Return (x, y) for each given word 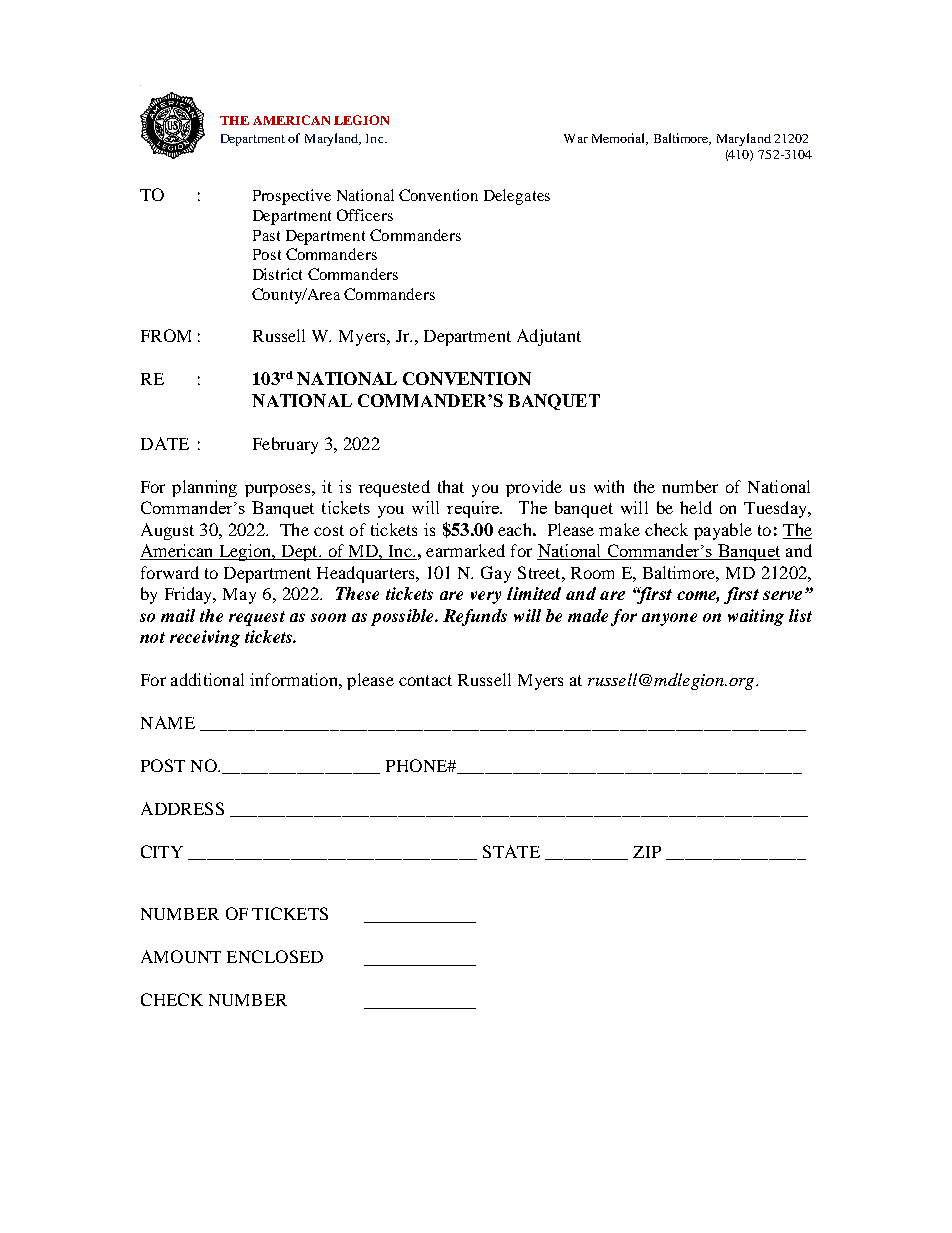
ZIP (647, 852)
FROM (166, 335)
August (167, 531)
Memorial (620, 139)
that (451, 486)
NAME (168, 722)
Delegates (517, 197)
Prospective (292, 197)
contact (425, 680)
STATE (511, 851)
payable (723, 531)
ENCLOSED (275, 956)
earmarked (465, 550)
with (609, 486)
